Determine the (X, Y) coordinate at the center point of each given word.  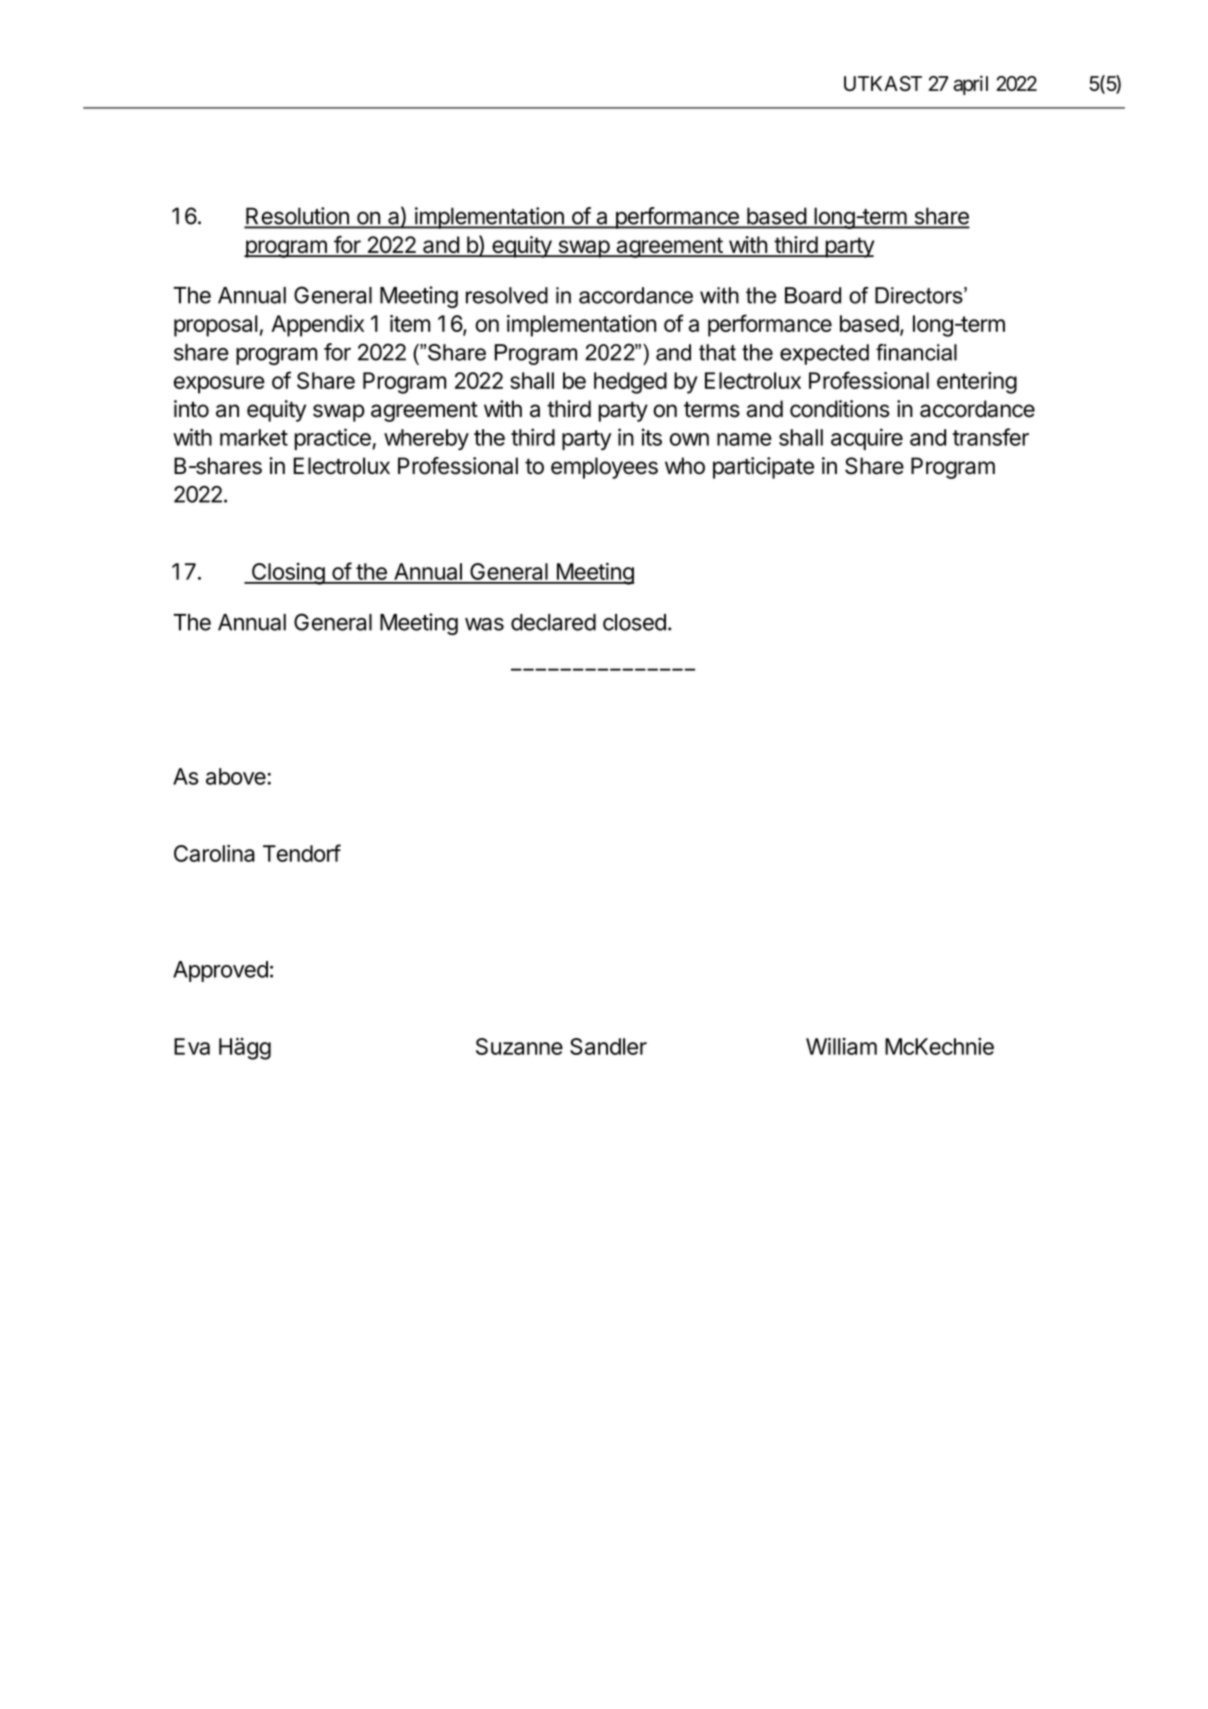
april (970, 85)
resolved (507, 295)
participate (763, 468)
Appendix (317, 326)
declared (553, 622)
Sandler (608, 1046)
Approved (220, 971)
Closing (287, 574)
